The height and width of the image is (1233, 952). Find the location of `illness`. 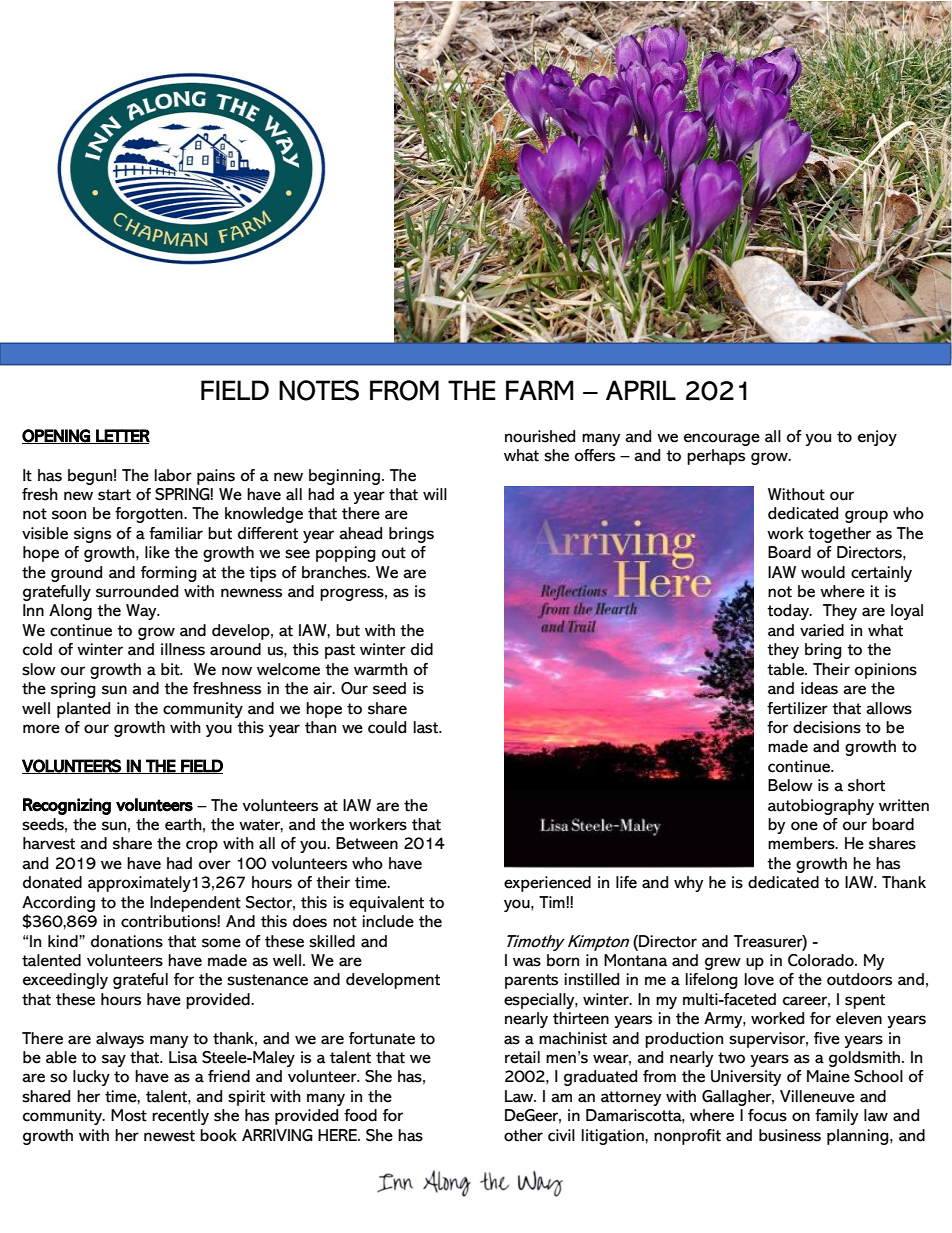

illness is located at coordinates (183, 649).
